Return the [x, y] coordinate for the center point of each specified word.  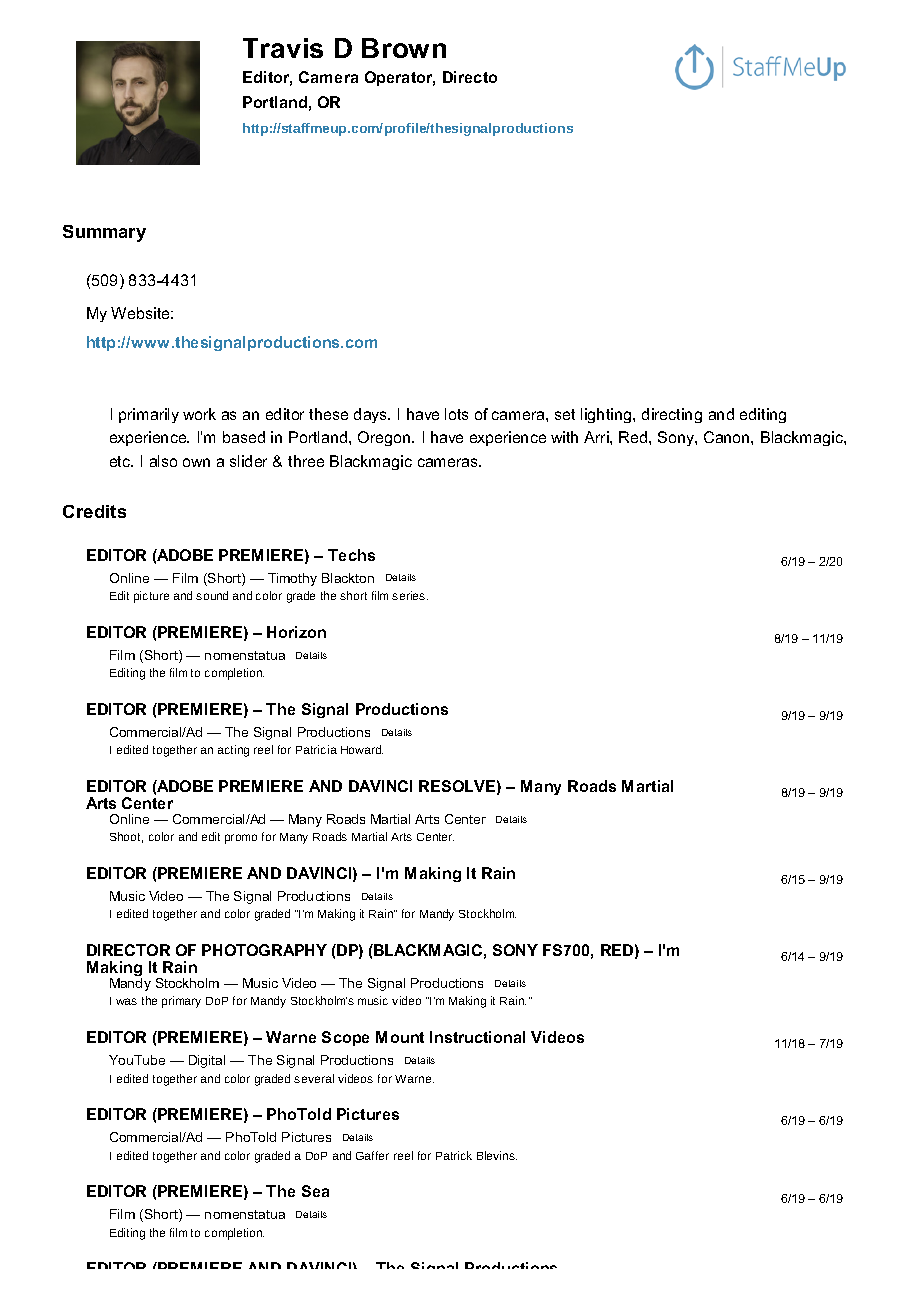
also [163, 461]
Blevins [497, 1155]
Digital [207, 1061]
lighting [607, 415]
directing [672, 415]
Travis [283, 48]
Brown [404, 48]
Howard [362, 749]
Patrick [454, 1155]
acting [233, 751]
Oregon [385, 438]
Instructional [477, 1037]
